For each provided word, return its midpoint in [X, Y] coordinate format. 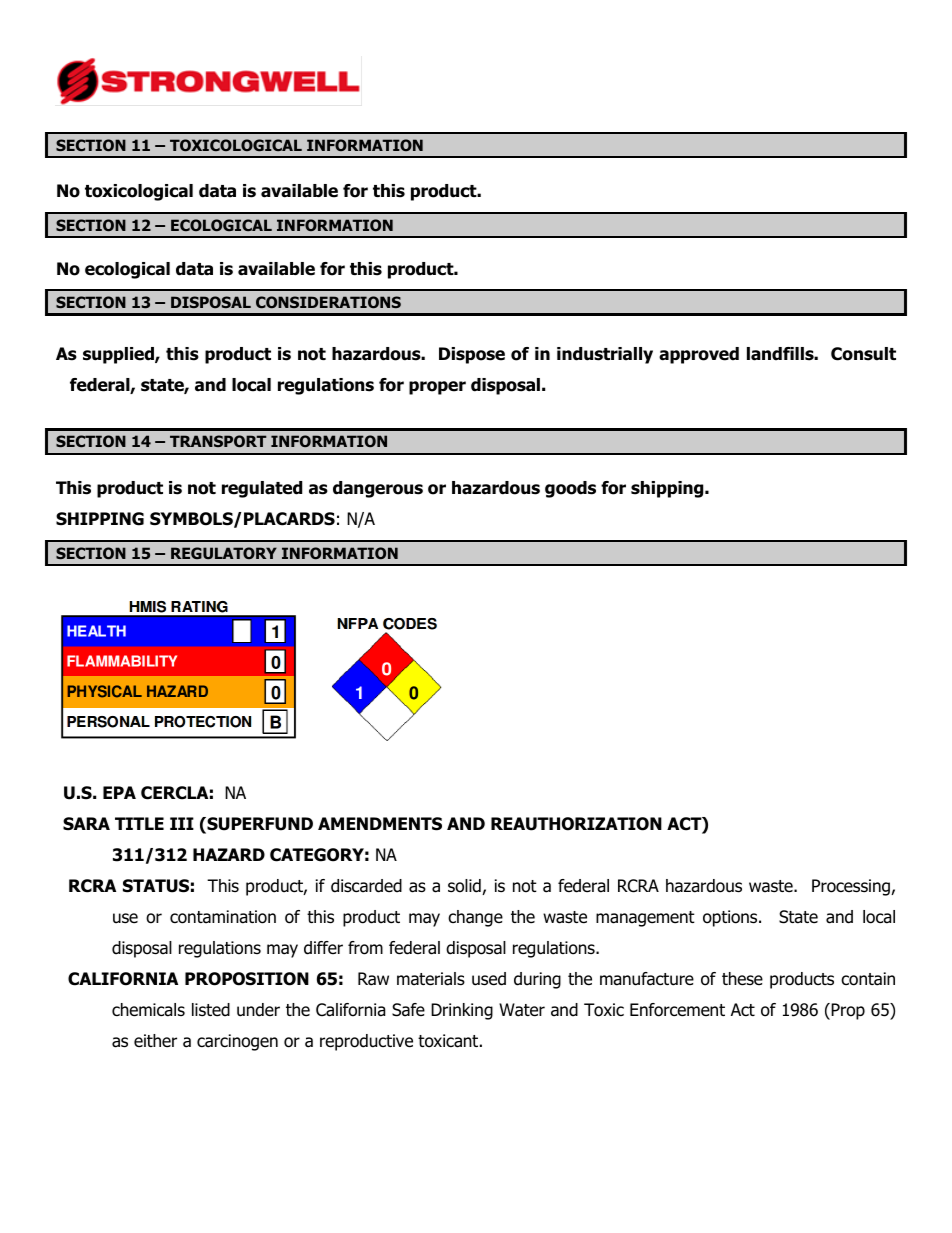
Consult [863, 354]
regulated [262, 489]
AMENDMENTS [380, 824]
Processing [852, 887]
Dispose [472, 355]
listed [211, 1010]
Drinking [462, 1011]
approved [699, 355]
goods [570, 489]
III [182, 823]
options [731, 918]
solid [465, 887]
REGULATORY [224, 553]
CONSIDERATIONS [328, 302]
